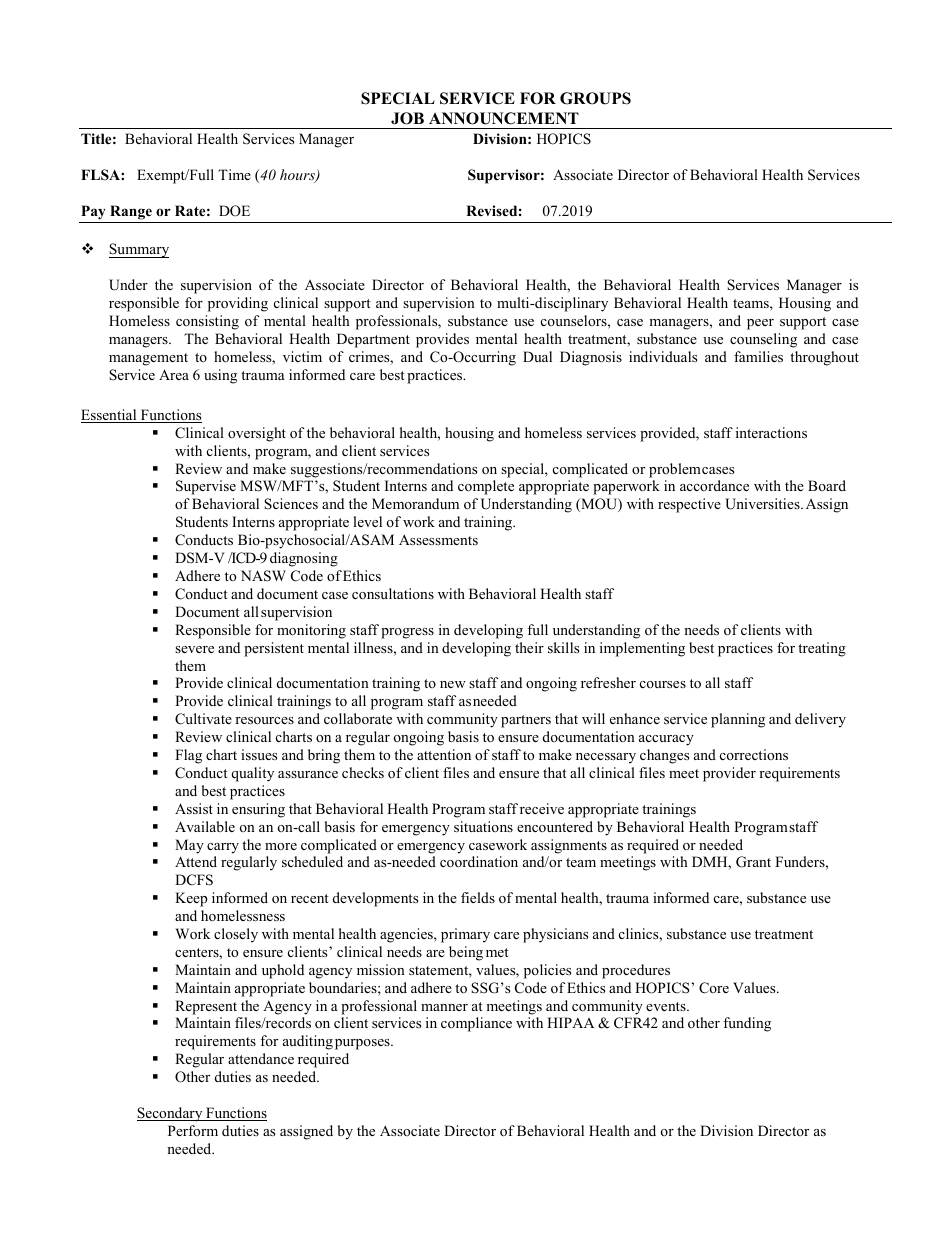 The height and width of the screenshot is (1233, 952). Describe the element at coordinates (438, 539) in the screenshot. I see `Assessments` at that location.
